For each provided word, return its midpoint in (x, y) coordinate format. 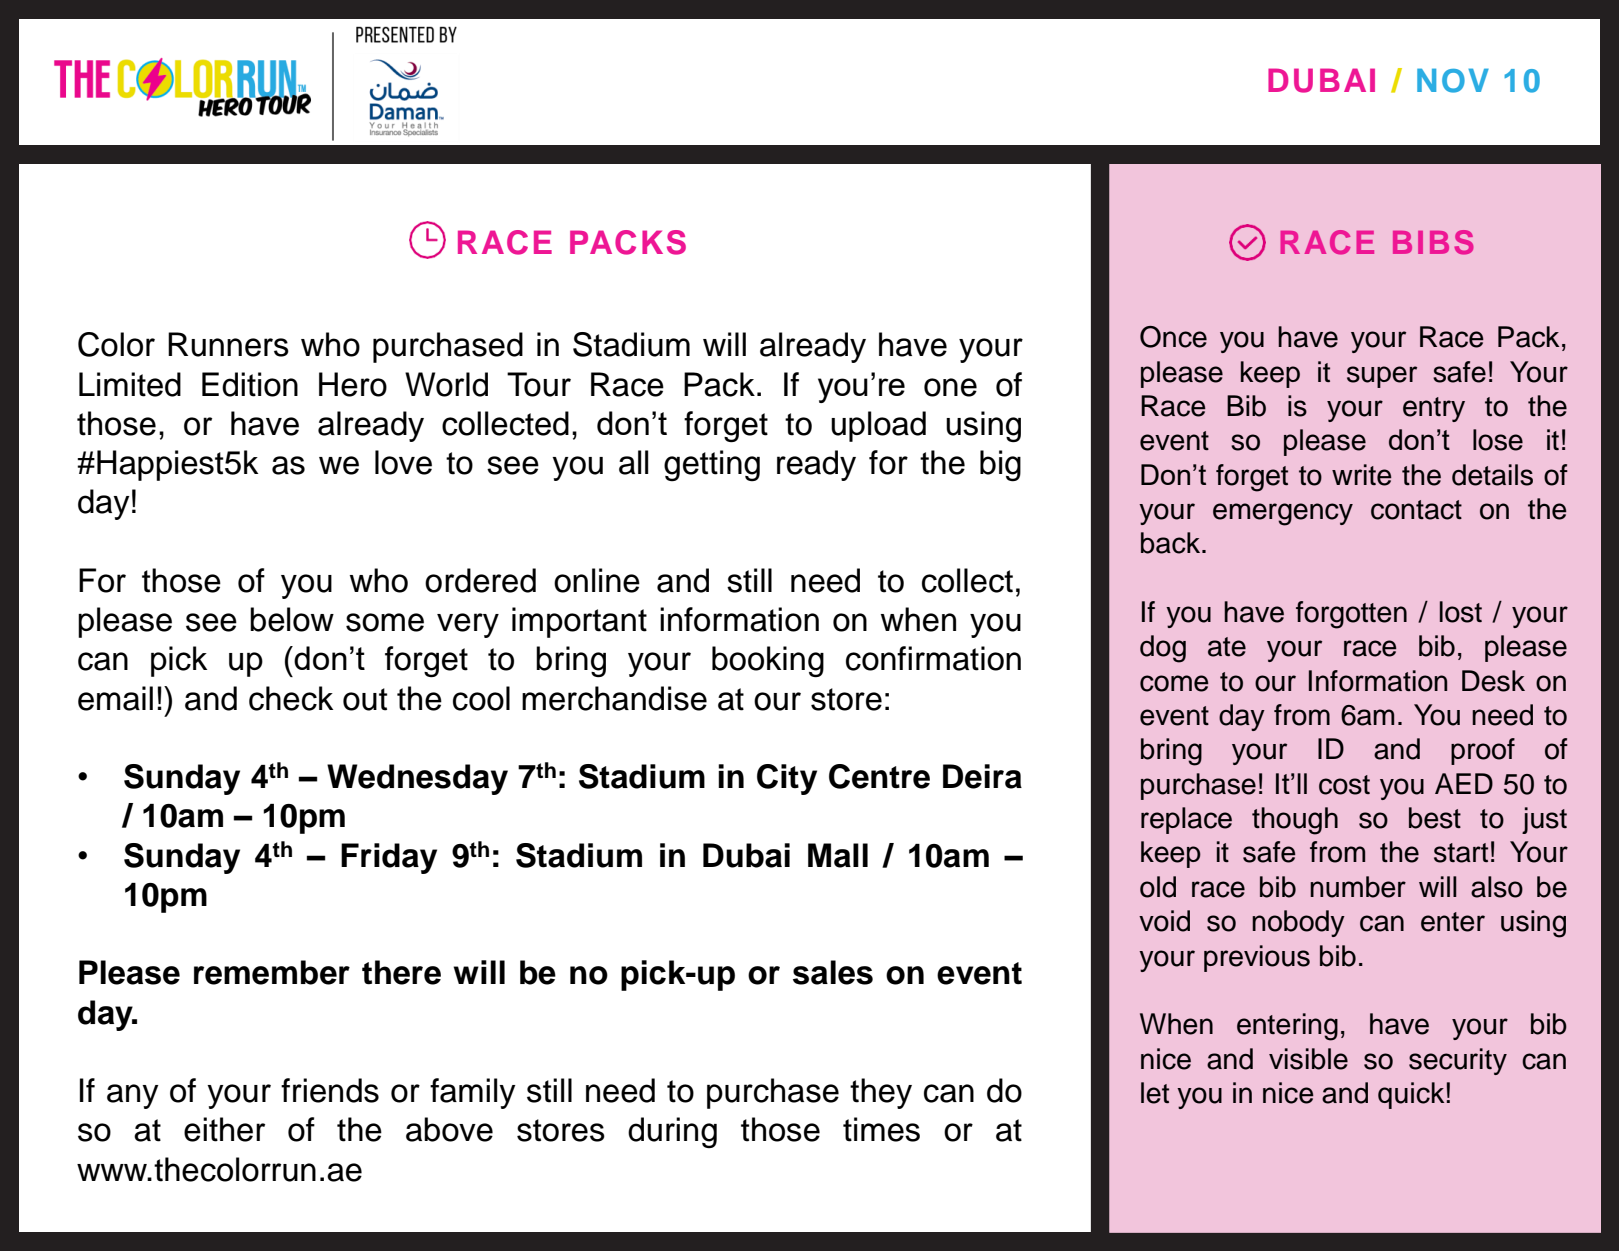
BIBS (1433, 242)
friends (330, 1090)
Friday (389, 858)
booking (768, 661)
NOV (1453, 80)
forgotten (1351, 615)
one (950, 387)
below (292, 619)
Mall (838, 855)
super (1382, 377)
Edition (250, 384)
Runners (228, 344)
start (1461, 853)
